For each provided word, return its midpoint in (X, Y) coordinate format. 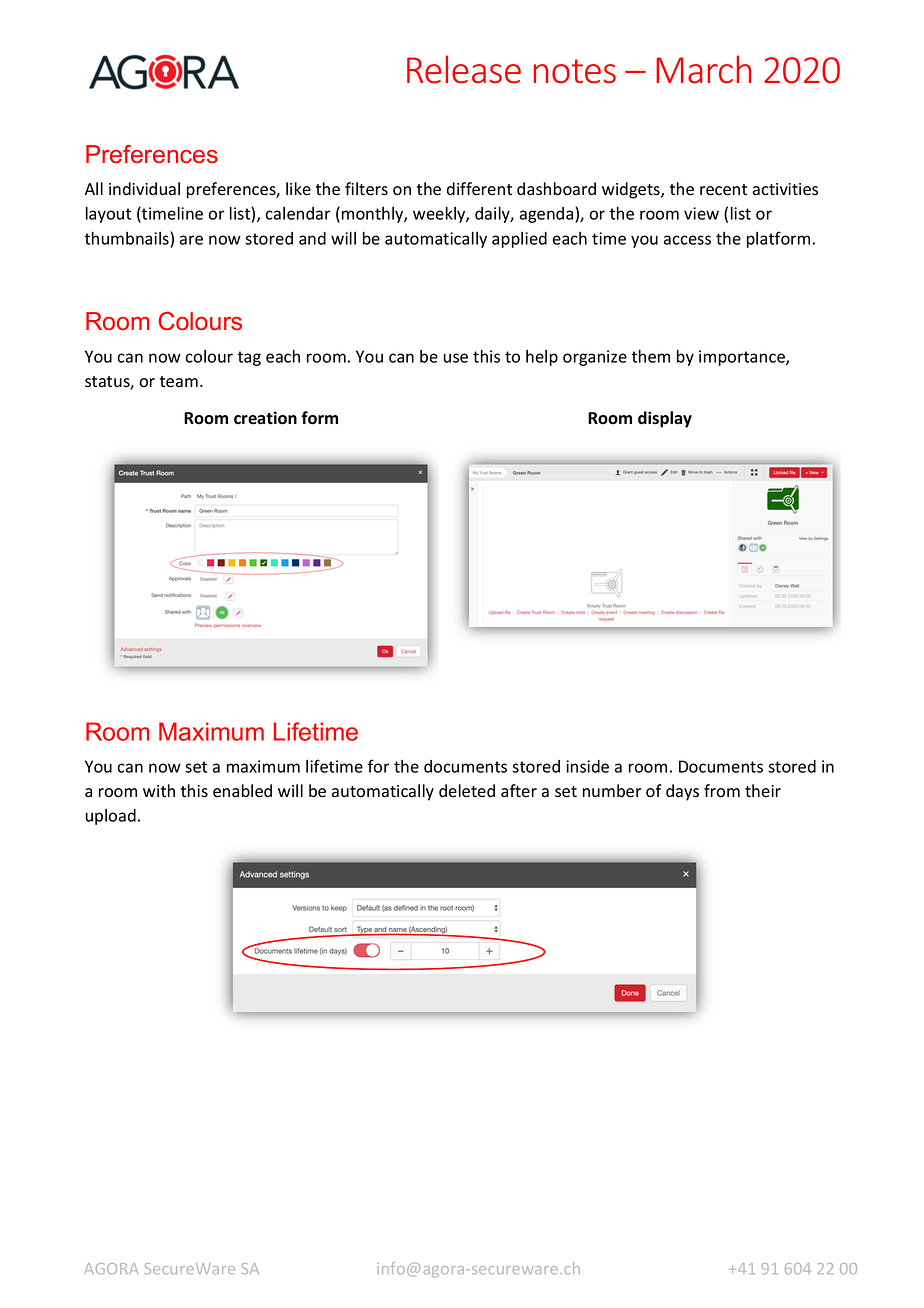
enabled (242, 791)
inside (587, 766)
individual (144, 189)
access (687, 240)
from (722, 791)
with (159, 790)
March (703, 69)
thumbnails (127, 238)
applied (519, 240)
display (665, 419)
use (456, 358)
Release (464, 69)
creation (265, 418)
